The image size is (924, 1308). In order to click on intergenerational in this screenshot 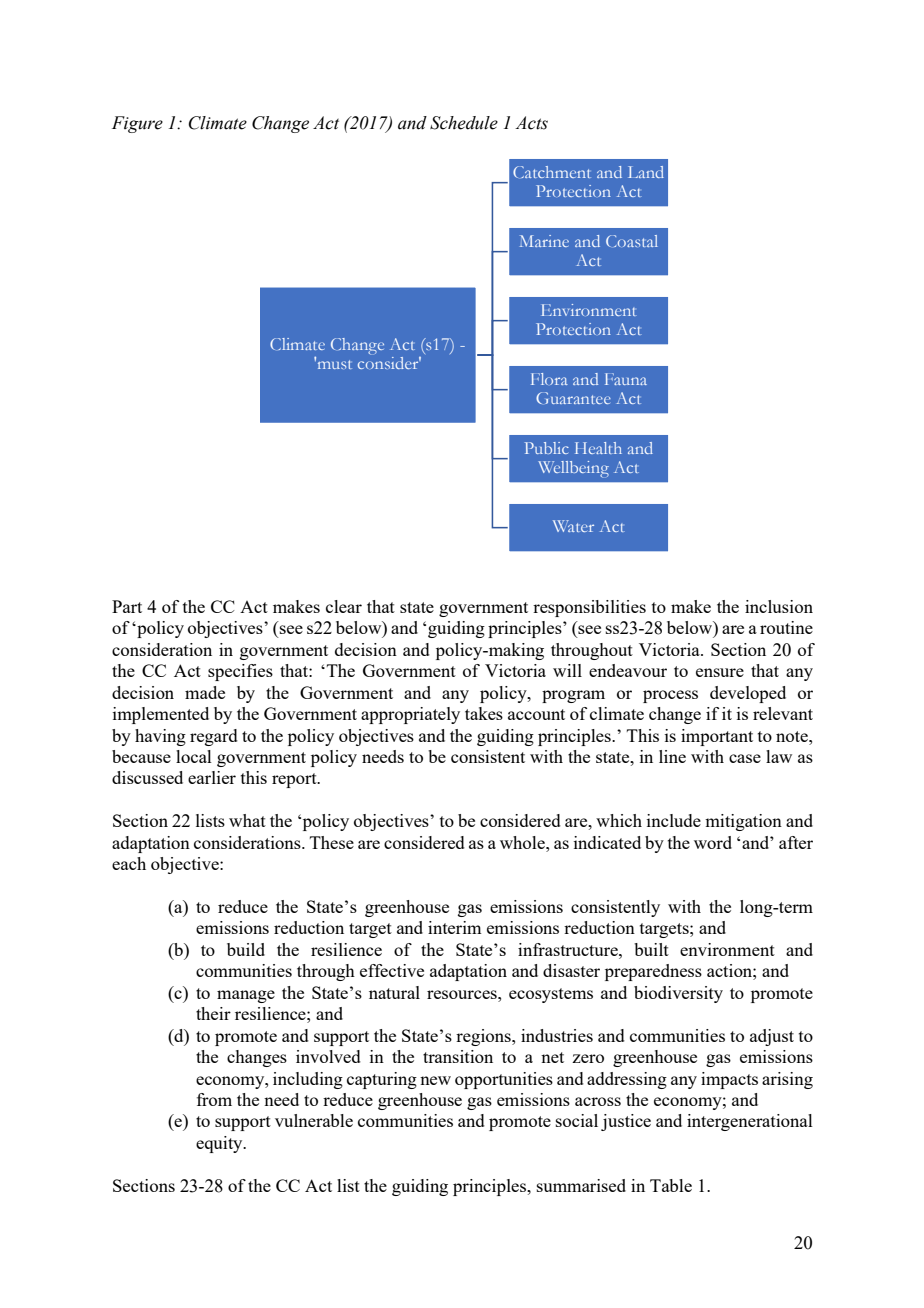, I will do `click(750, 1122)`.
